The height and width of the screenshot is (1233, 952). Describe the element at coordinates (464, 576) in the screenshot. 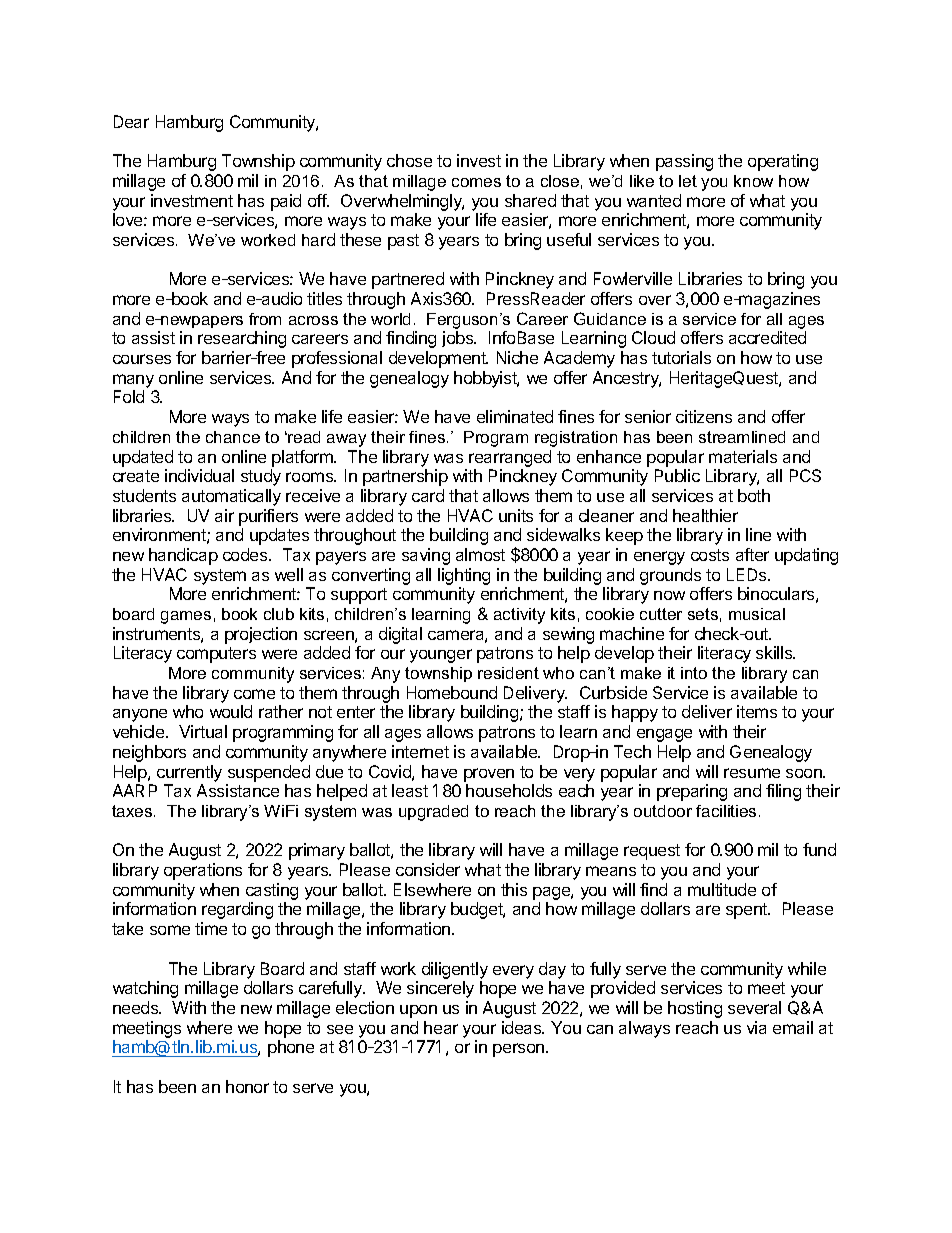

I see `lighting` at that location.
